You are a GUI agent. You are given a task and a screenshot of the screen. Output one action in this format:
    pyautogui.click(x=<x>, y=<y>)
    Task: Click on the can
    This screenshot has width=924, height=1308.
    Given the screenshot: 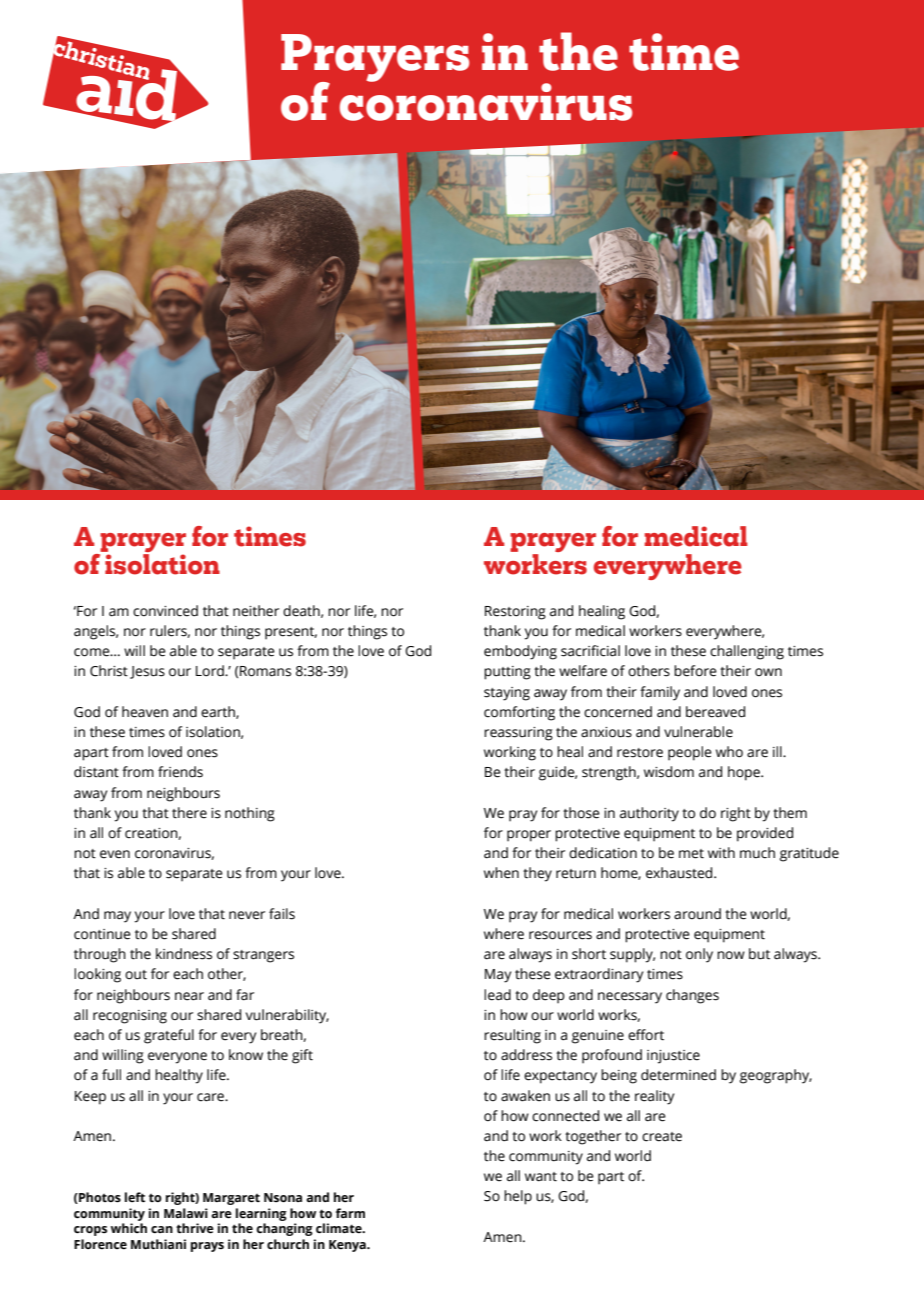 What is the action you would take?
    pyautogui.click(x=162, y=1229)
